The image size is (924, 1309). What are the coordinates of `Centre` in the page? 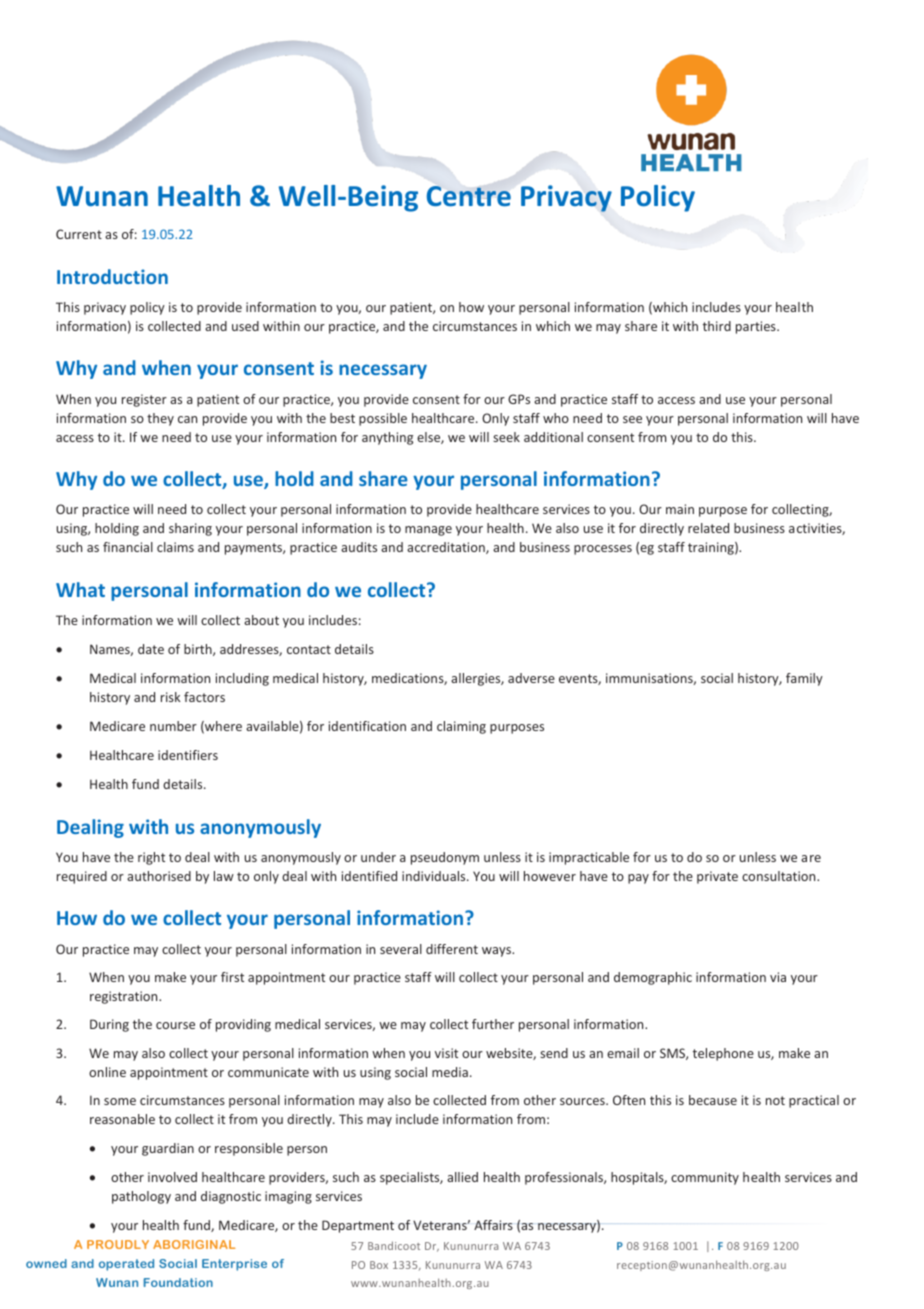 It's located at (469, 196).
